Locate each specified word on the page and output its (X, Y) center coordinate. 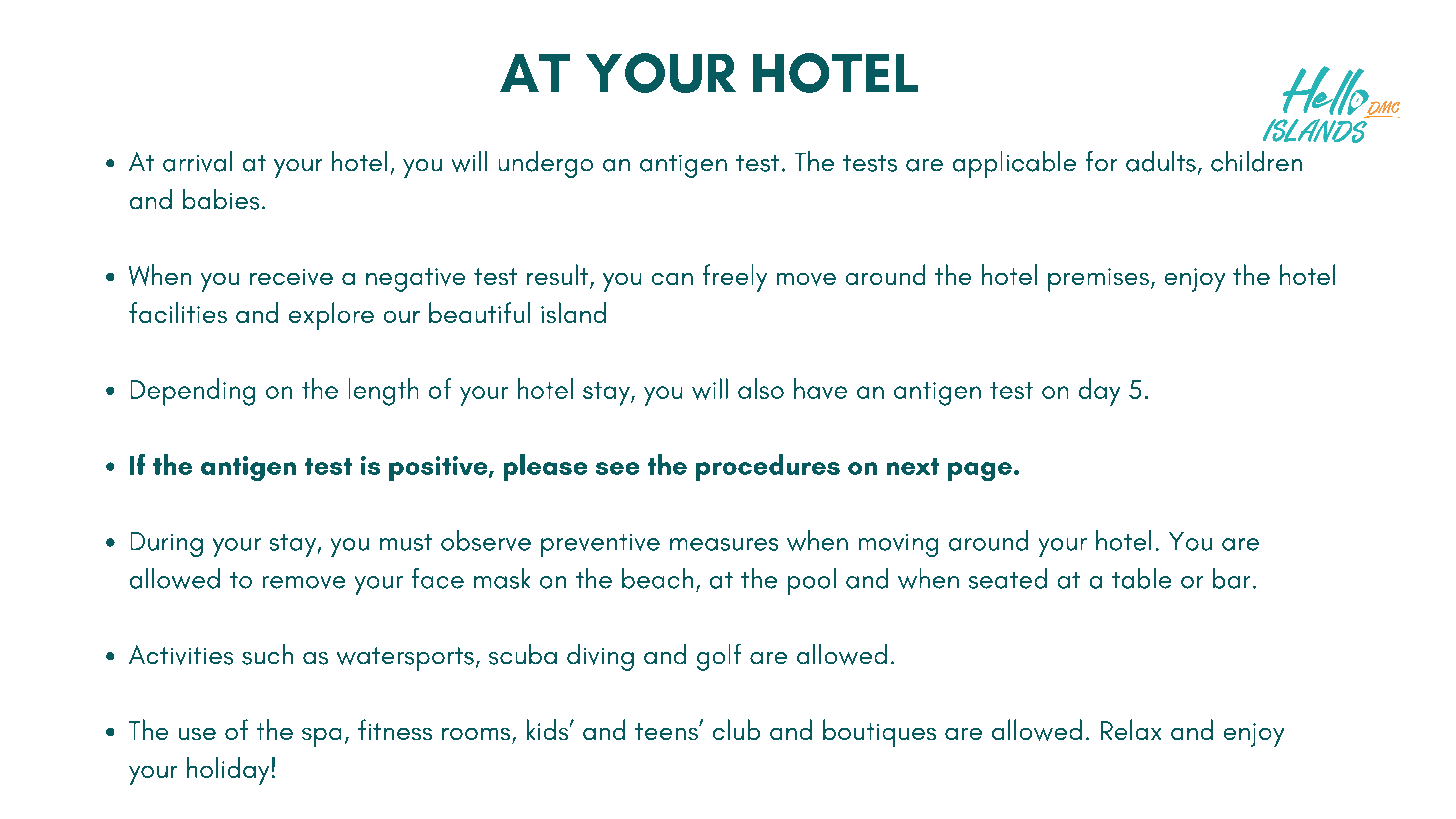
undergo (546, 164)
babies (221, 199)
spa (321, 737)
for (1101, 161)
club (736, 729)
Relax (1131, 729)
